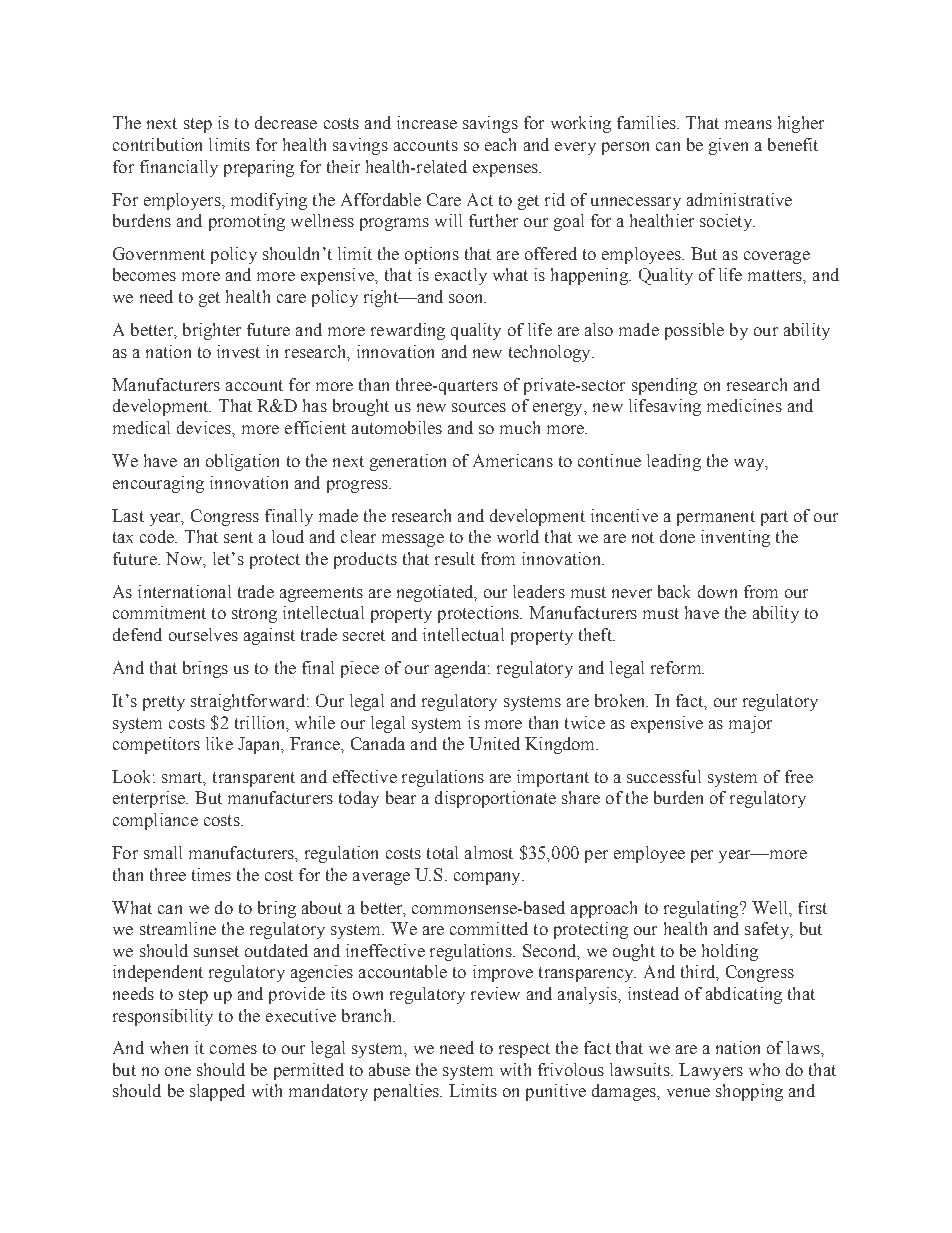 Image resolution: width=952 pixels, height=1233 pixels. Describe the element at coordinates (500, 144) in the screenshot. I see `each` at that location.
